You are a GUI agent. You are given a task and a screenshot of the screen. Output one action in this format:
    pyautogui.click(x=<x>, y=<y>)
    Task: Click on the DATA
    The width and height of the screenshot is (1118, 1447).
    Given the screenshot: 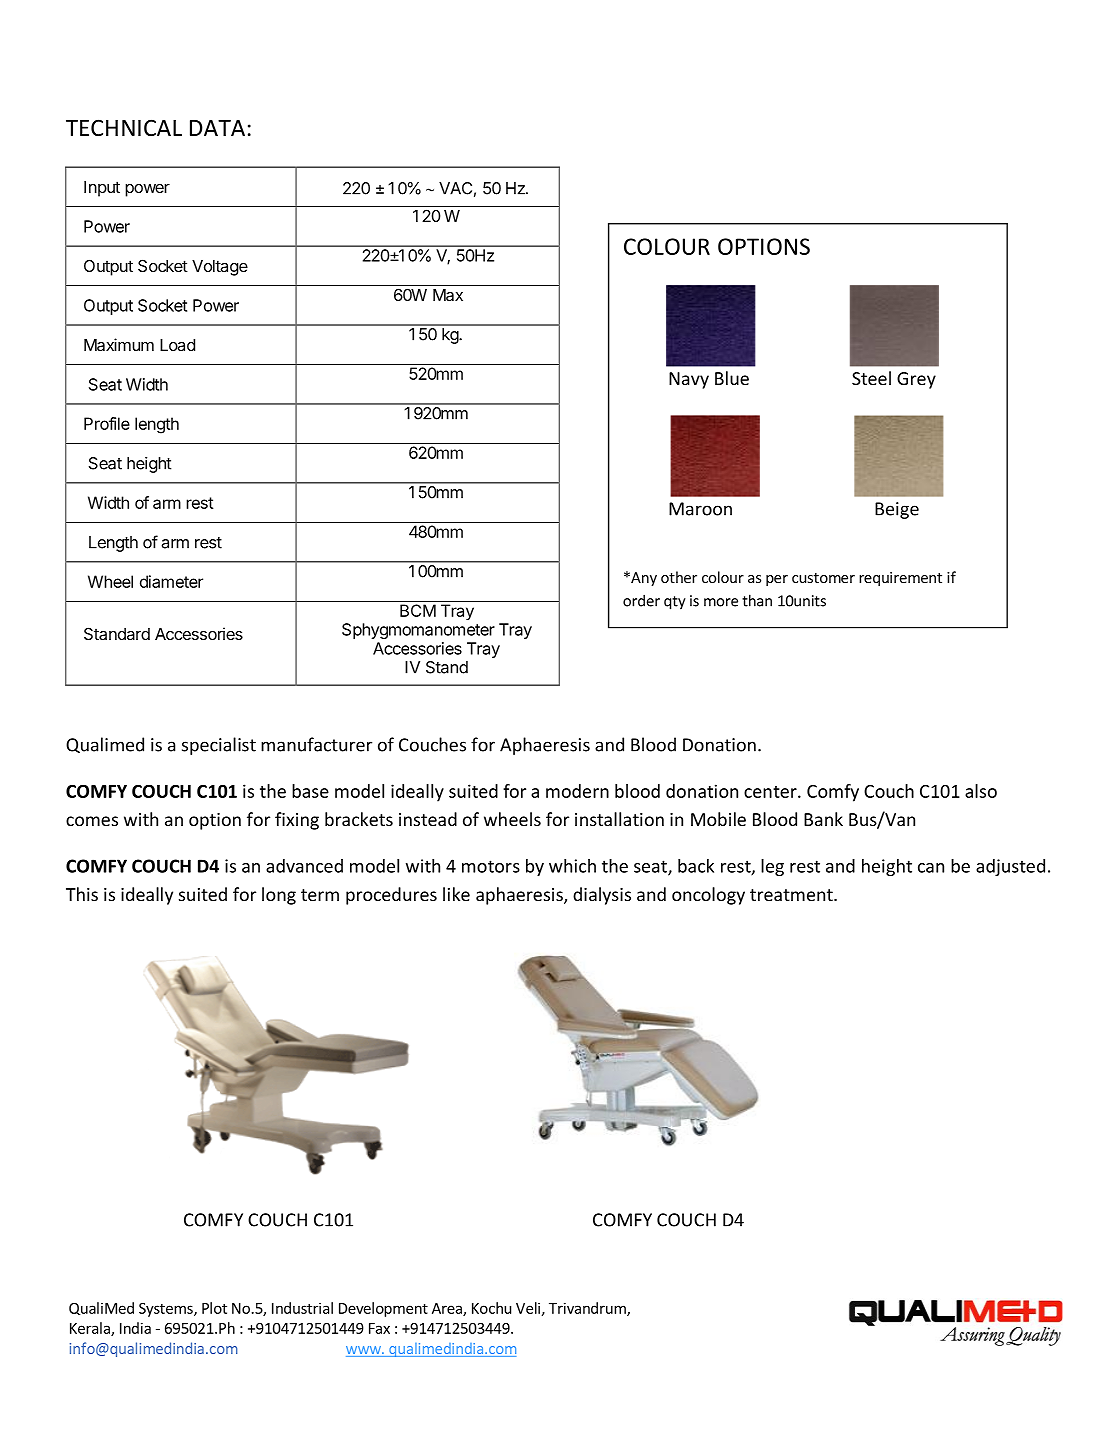 What is the action you would take?
    pyautogui.click(x=217, y=128)
